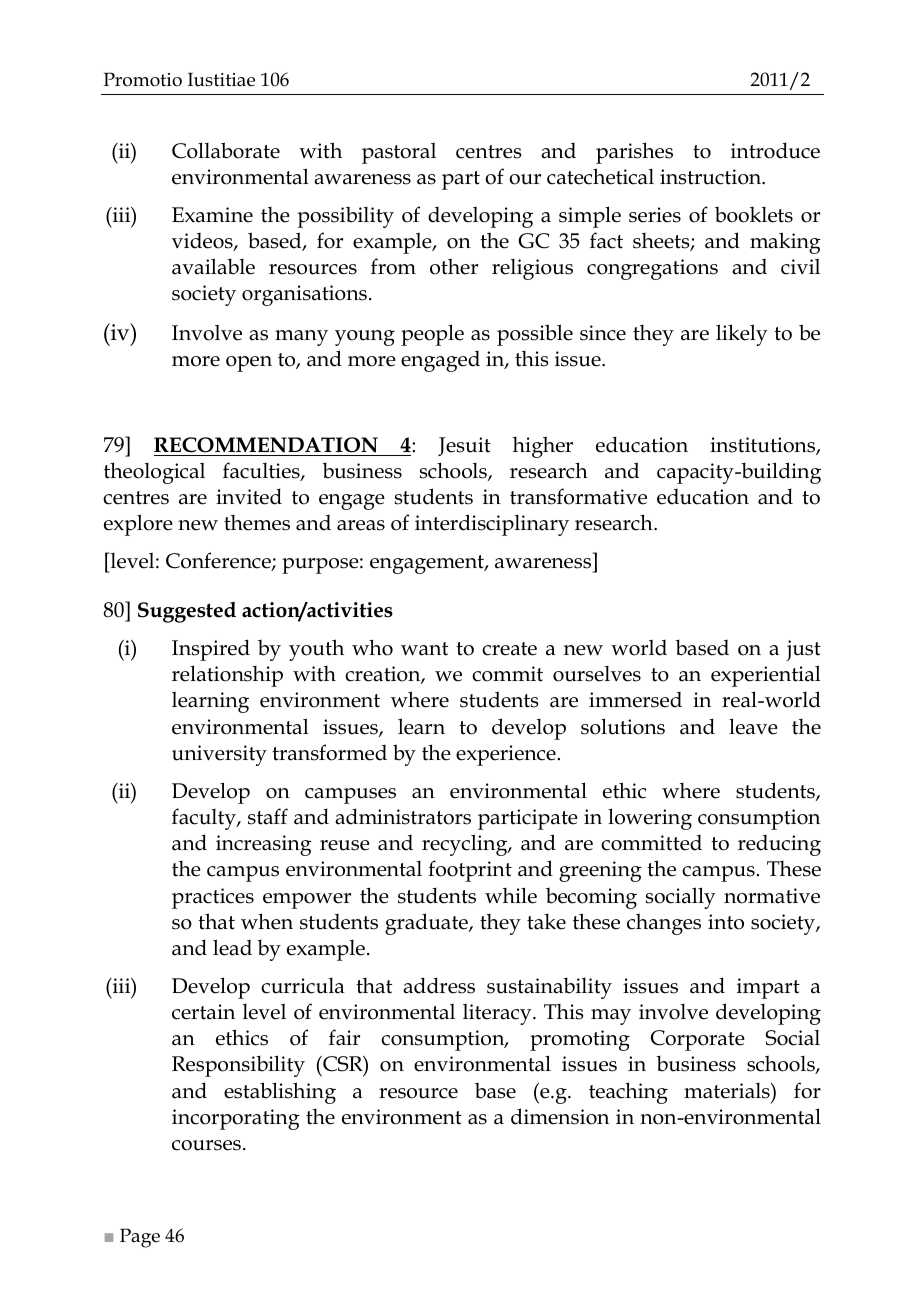 This page has width=924, height=1305. Describe the element at coordinates (712, 177) in the page. I see `instruction` at that location.
